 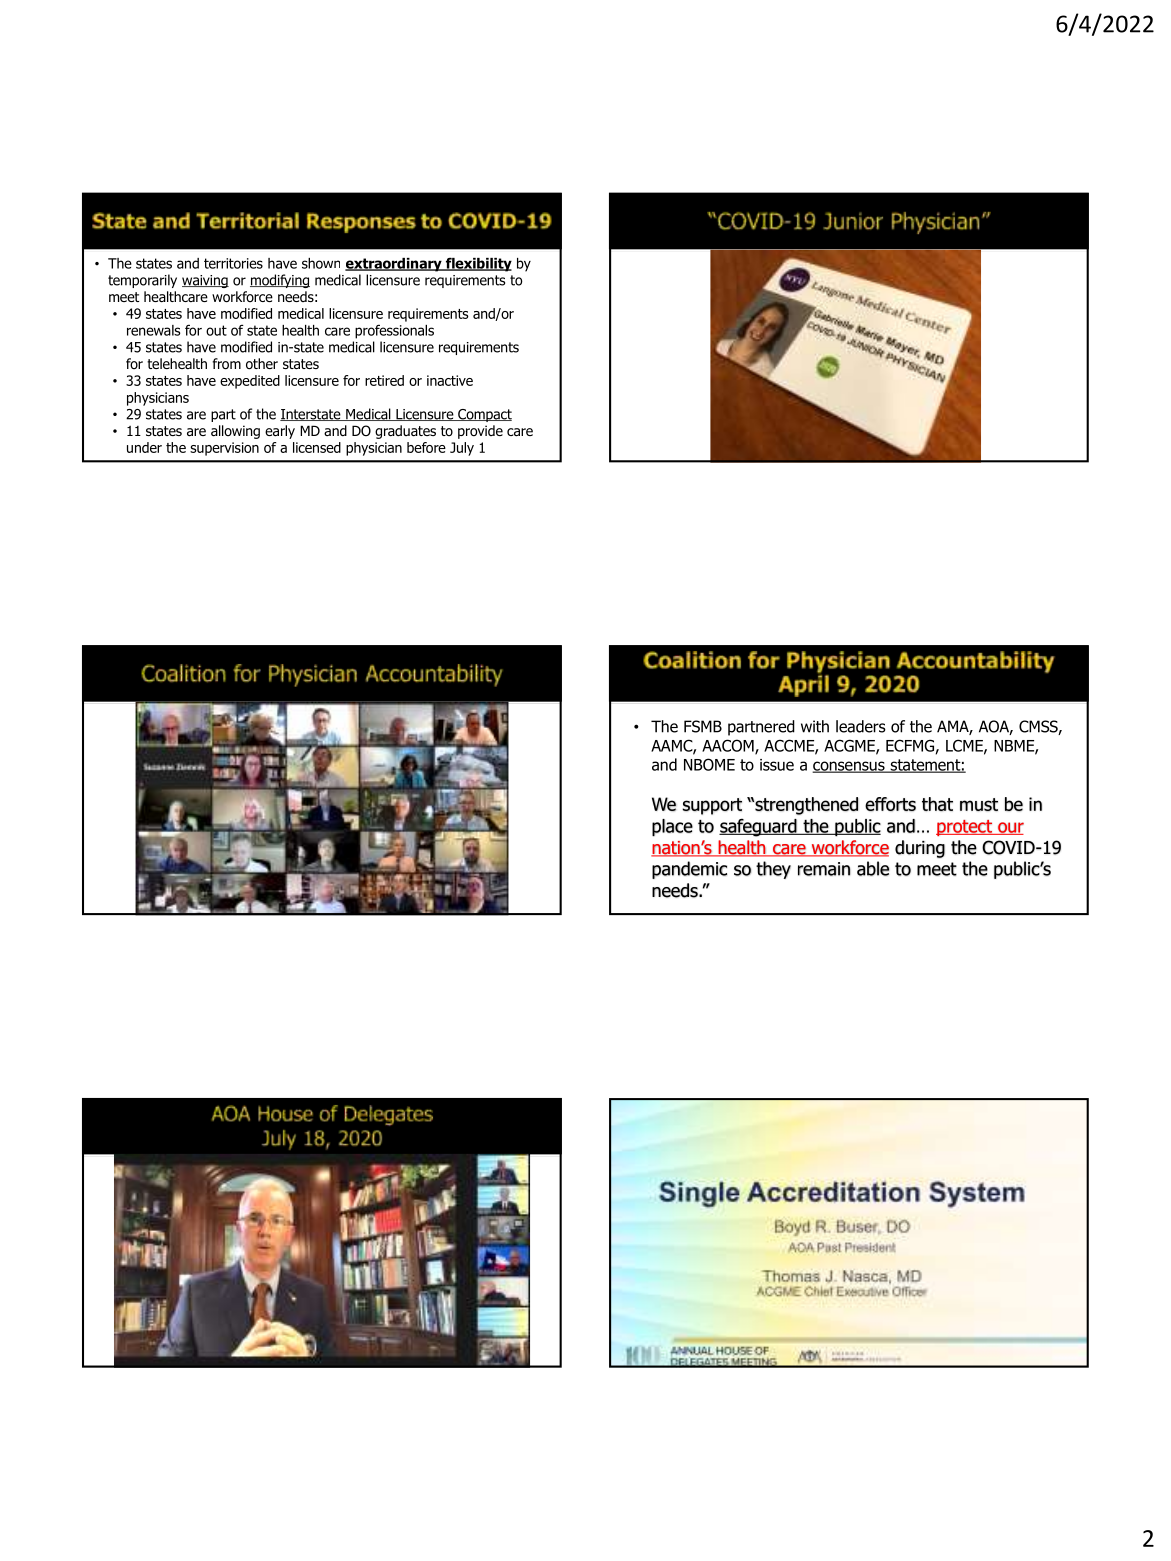 I want to click on place, so click(x=672, y=828).
